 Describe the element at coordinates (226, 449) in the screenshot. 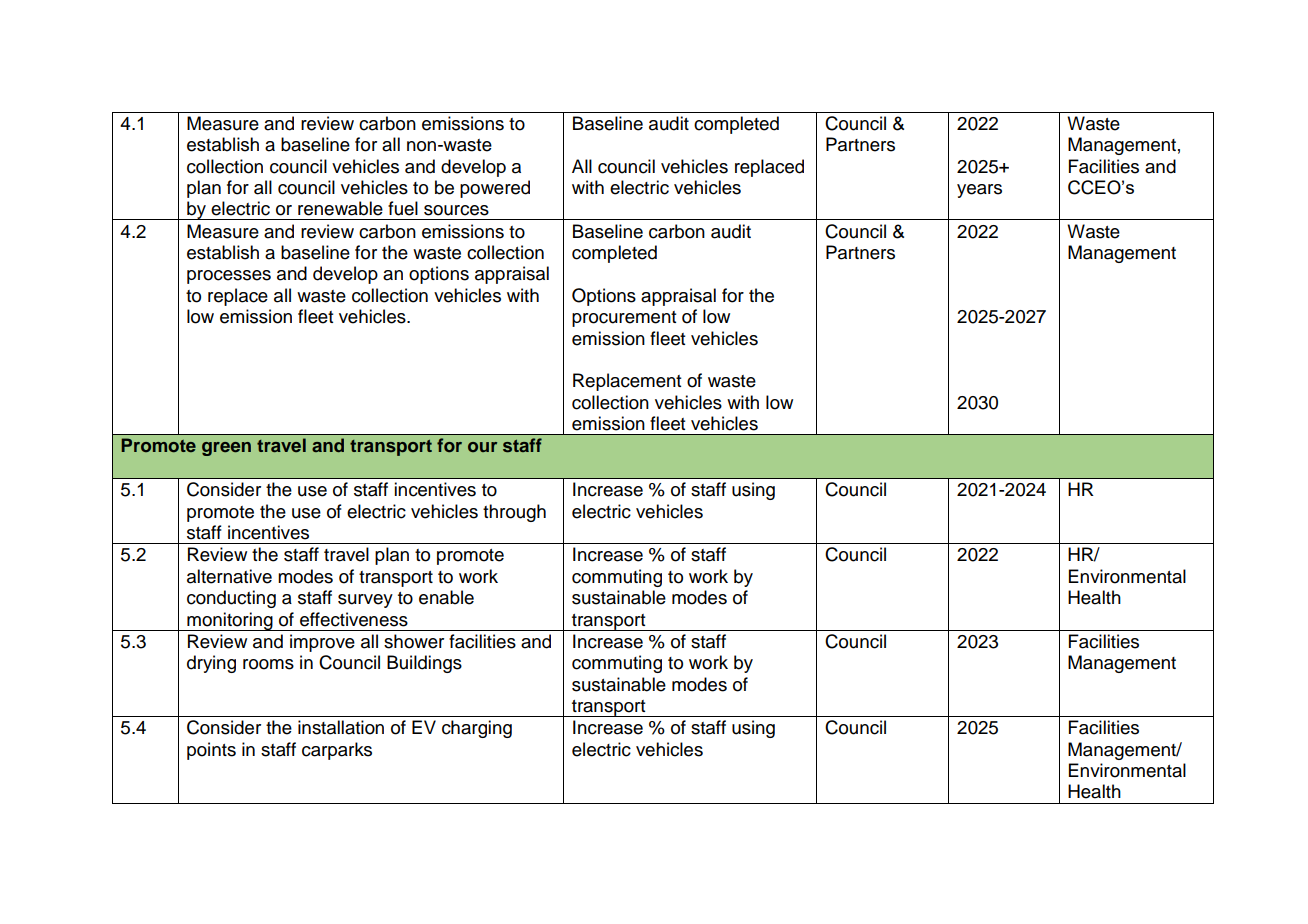

I see `green` at that location.
